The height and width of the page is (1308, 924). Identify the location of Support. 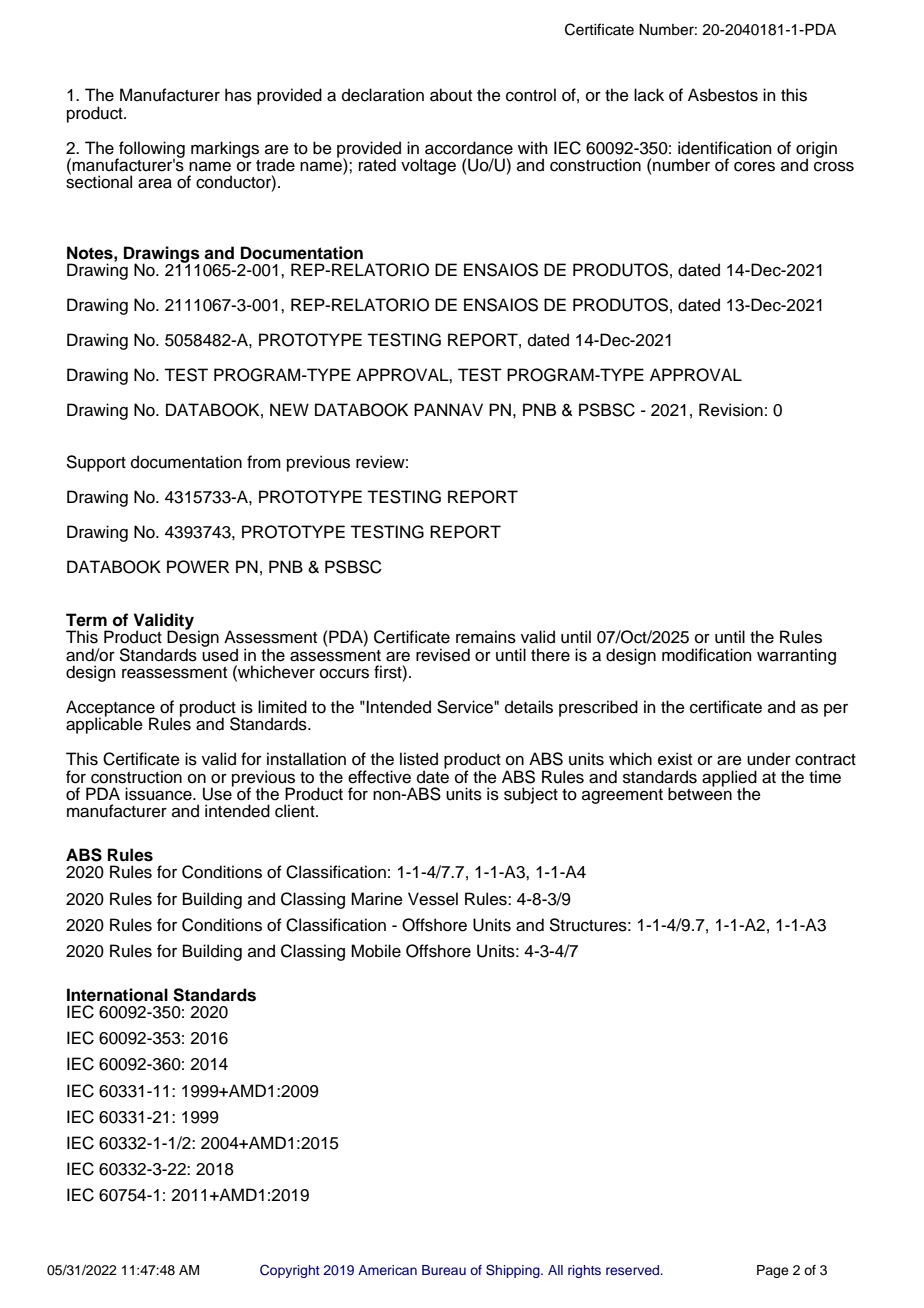
(96, 463).
